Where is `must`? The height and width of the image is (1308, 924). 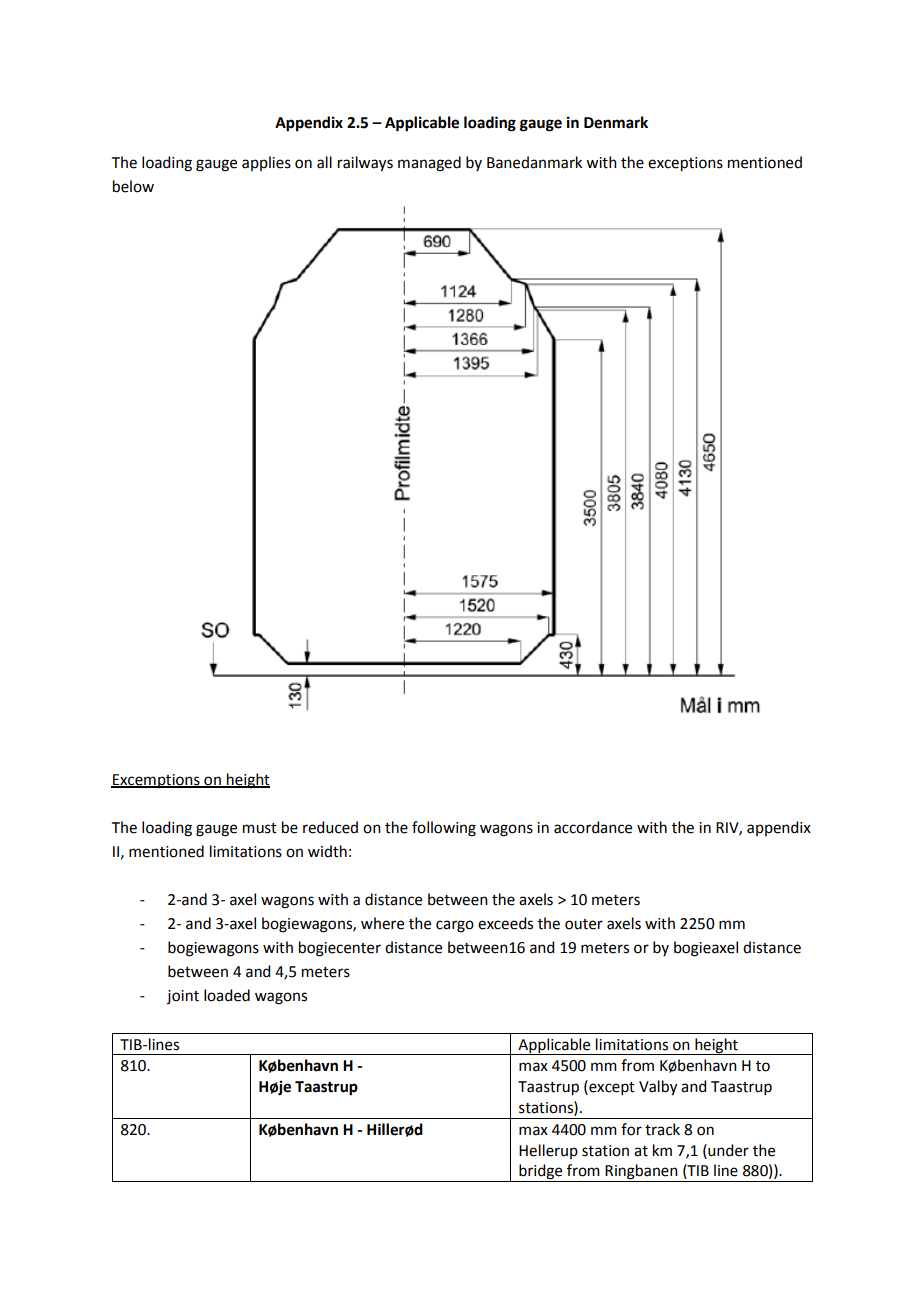
must is located at coordinates (260, 828).
